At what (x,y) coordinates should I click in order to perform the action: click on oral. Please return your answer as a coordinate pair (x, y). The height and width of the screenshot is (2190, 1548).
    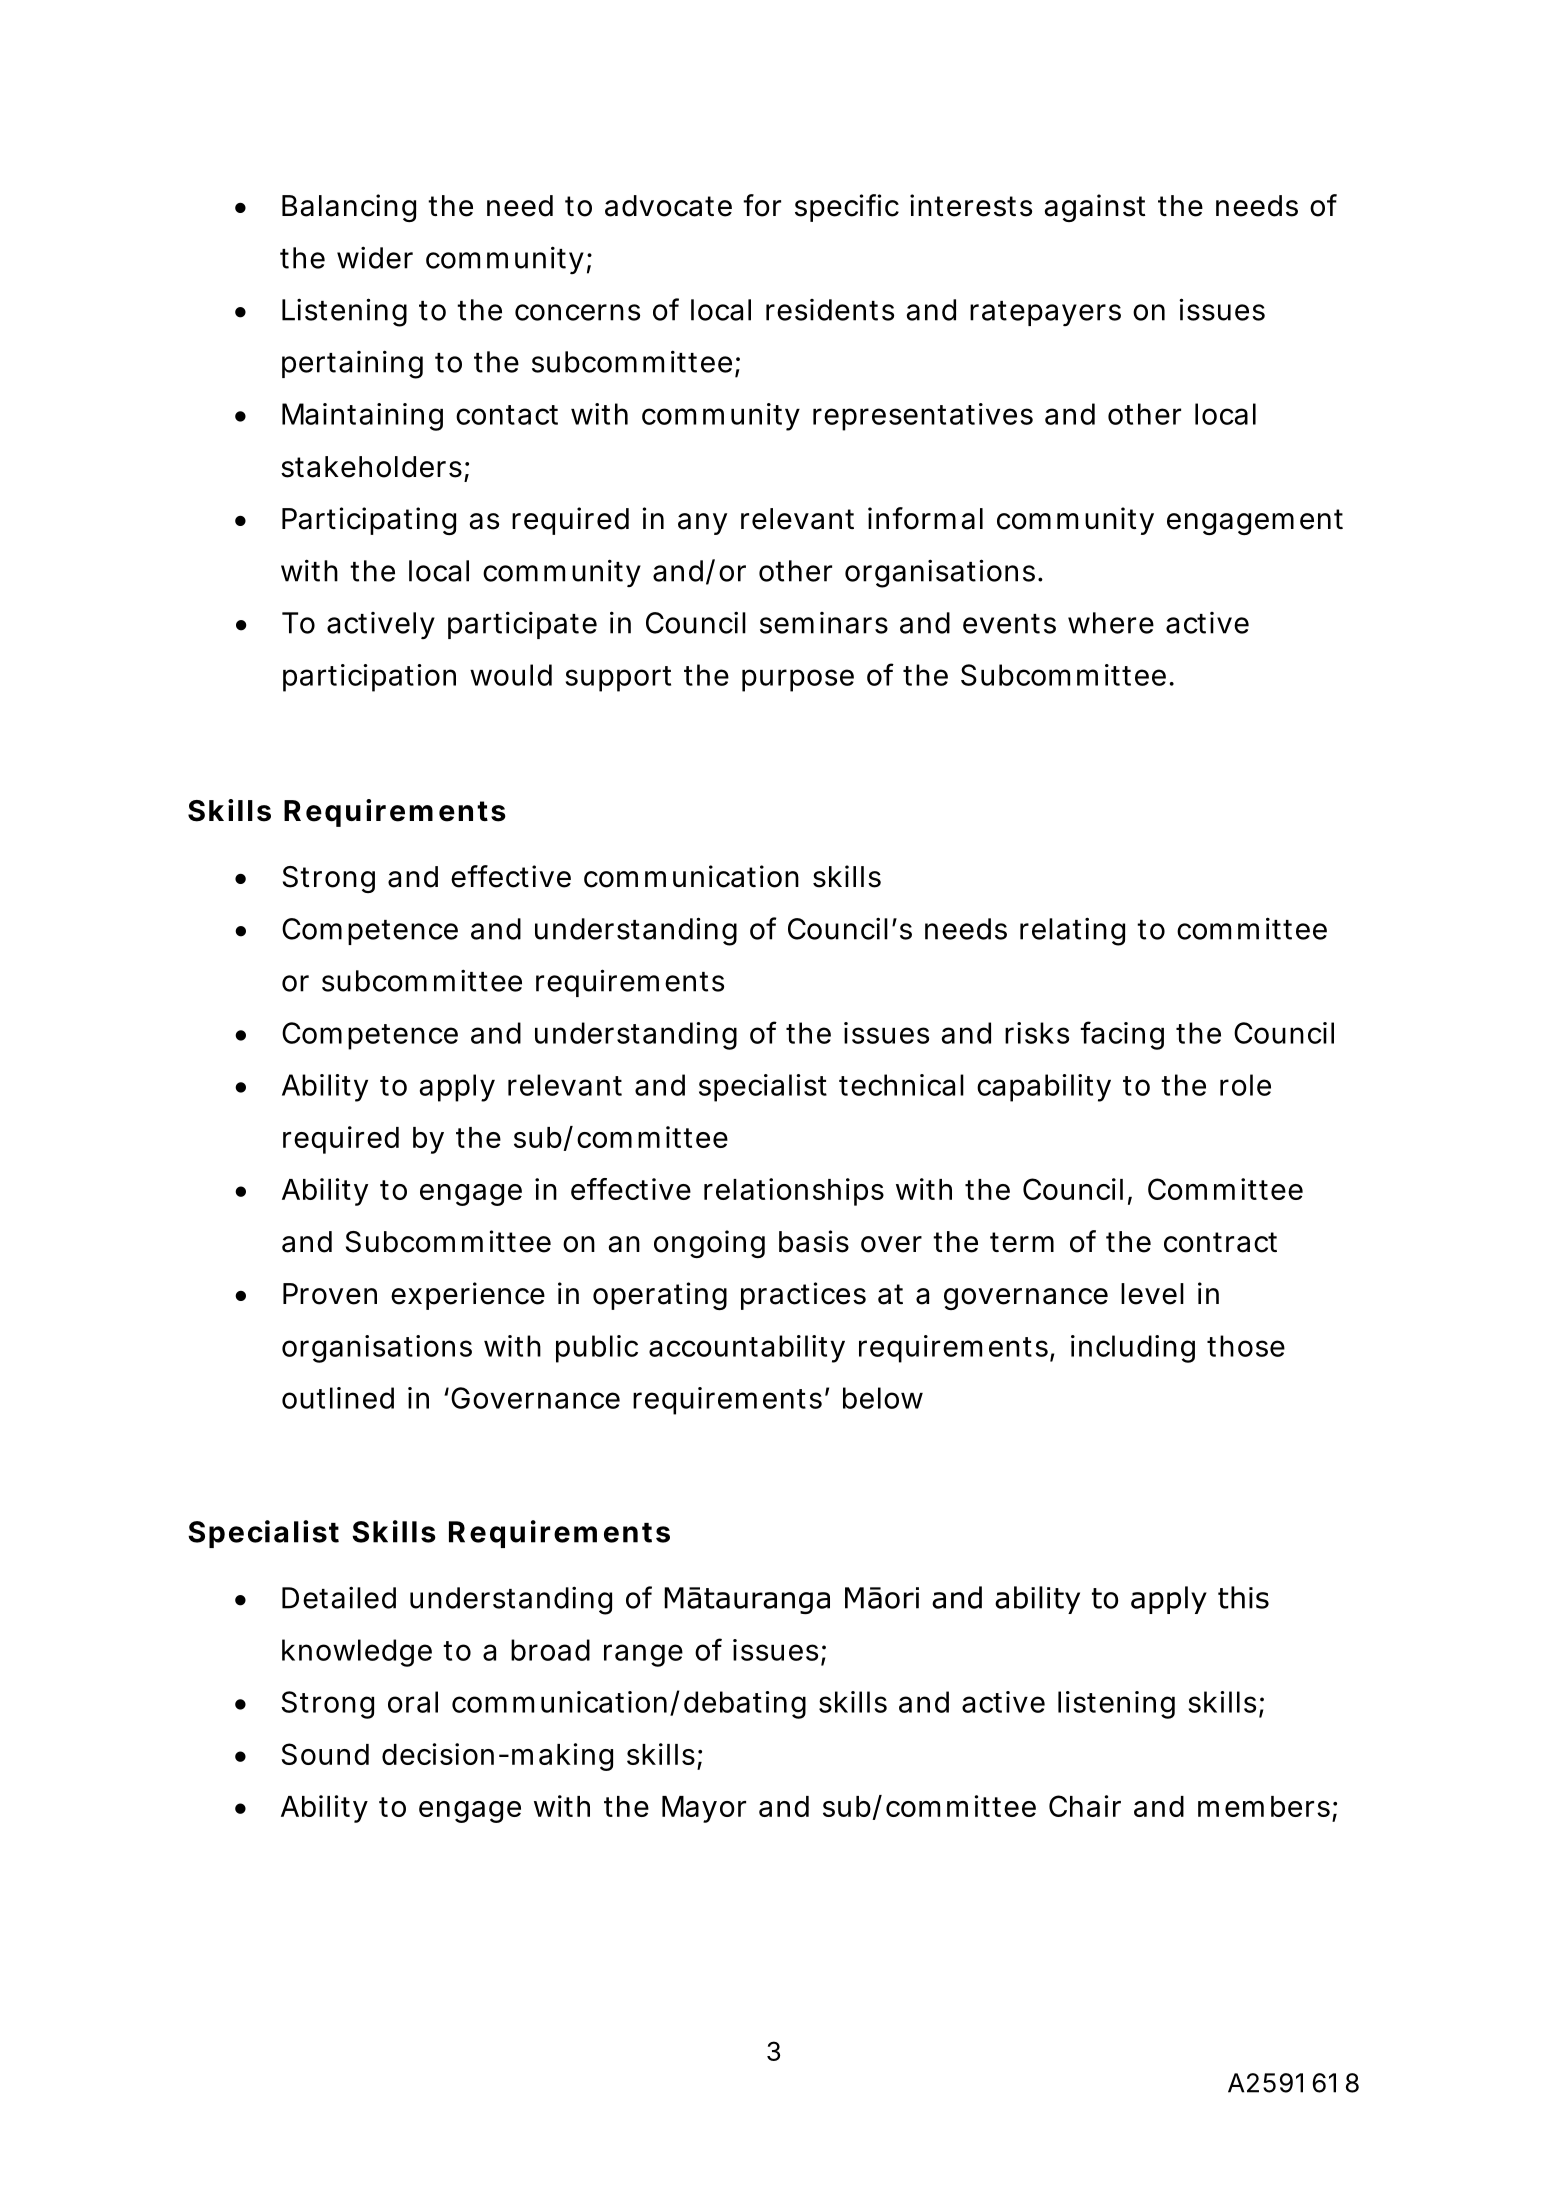
    Looking at the image, I should click on (413, 1702).
